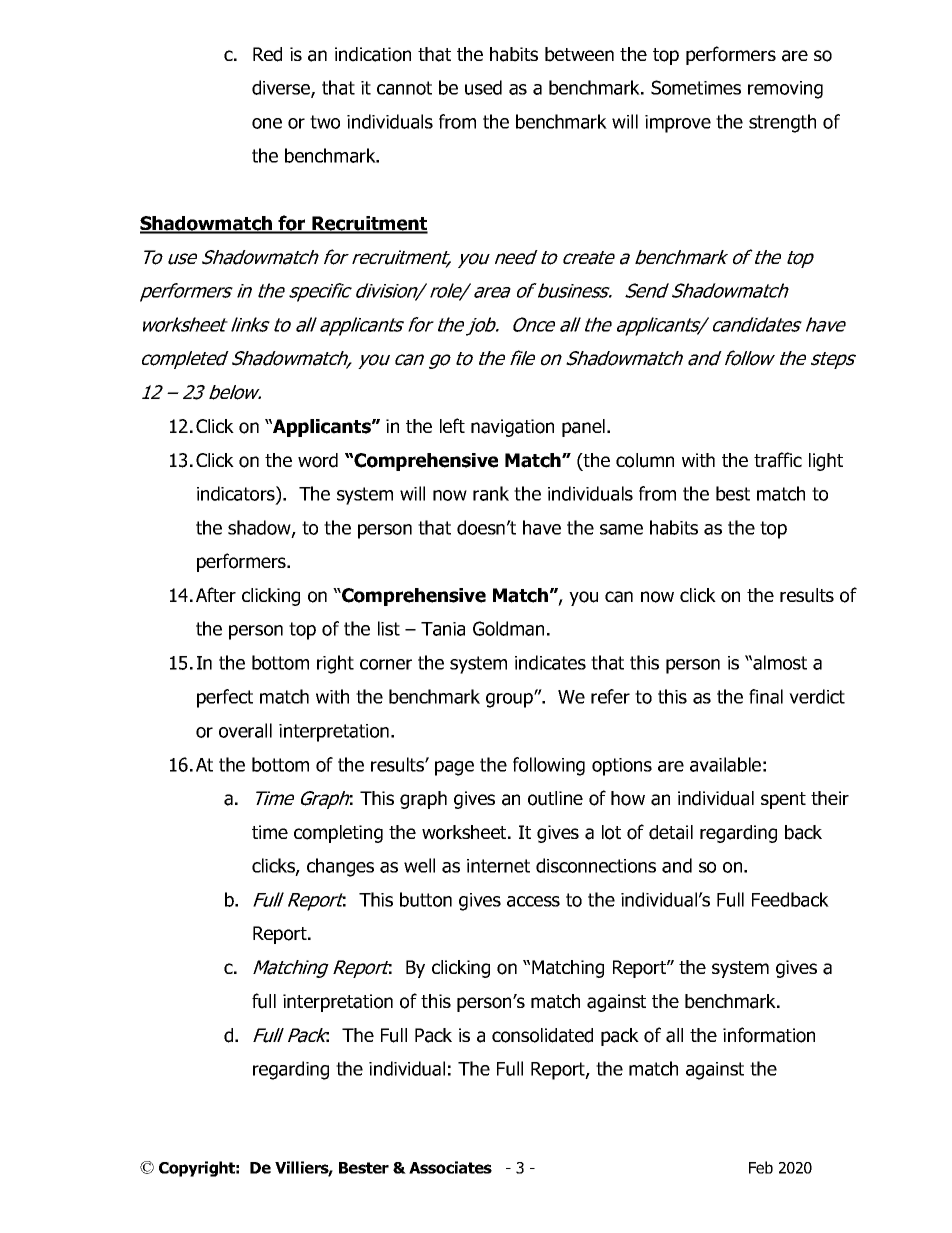 The width and height of the screenshot is (952, 1233). Describe the element at coordinates (318, 460) in the screenshot. I see `word` at that location.
